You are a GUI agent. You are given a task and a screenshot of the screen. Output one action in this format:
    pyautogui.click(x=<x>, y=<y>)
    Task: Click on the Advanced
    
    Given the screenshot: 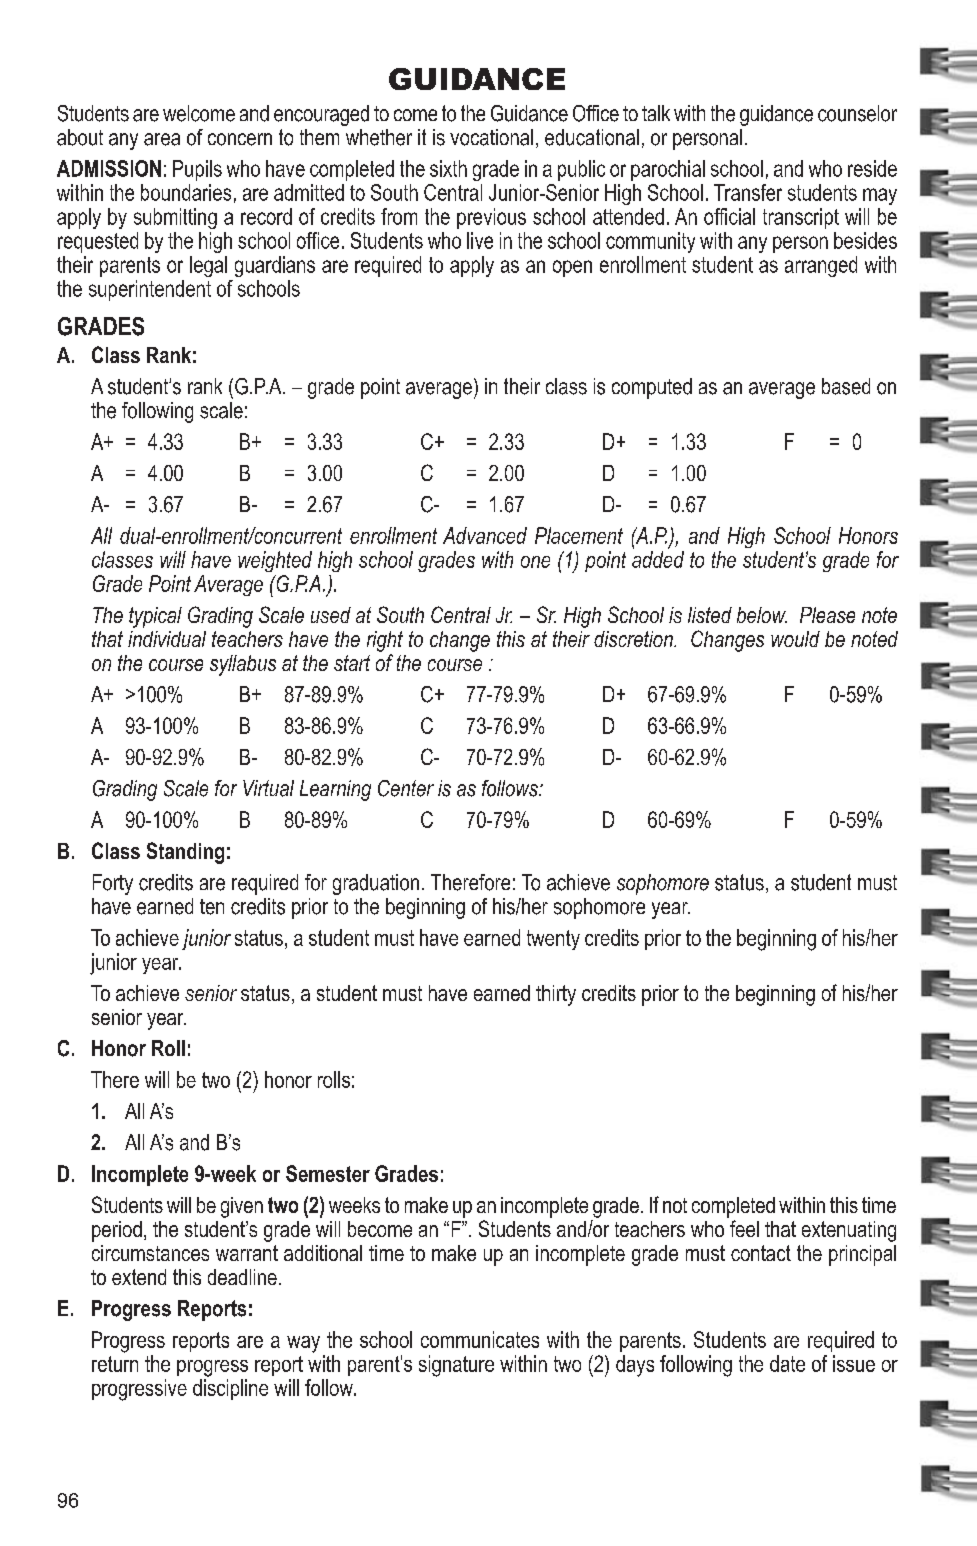 What is the action you would take?
    pyautogui.click(x=485, y=535)
